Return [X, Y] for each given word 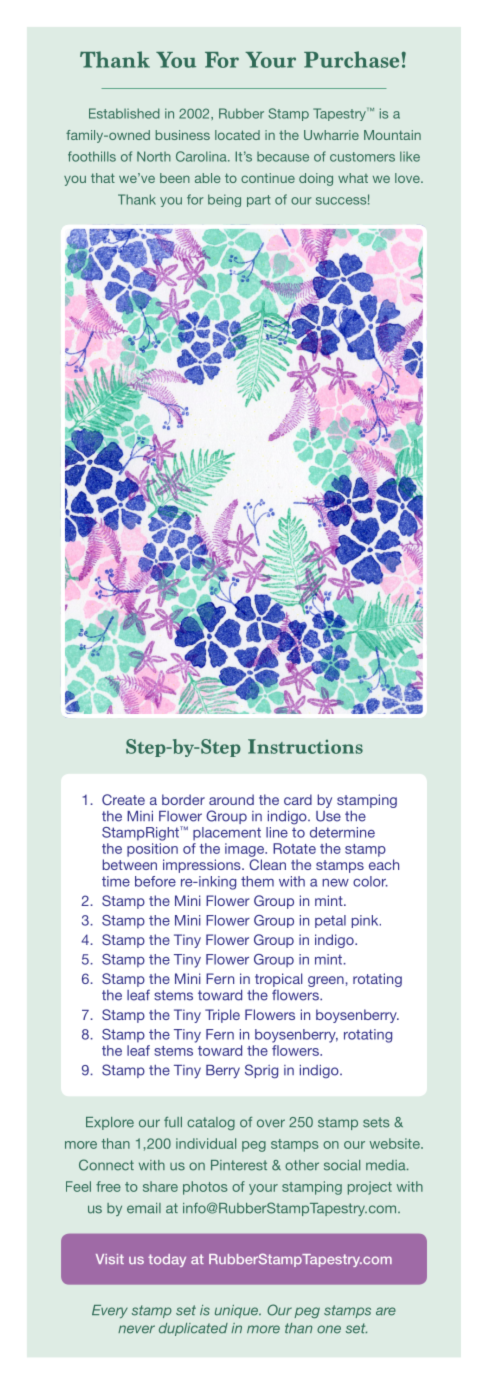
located [237, 135]
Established [124, 113]
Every [110, 1311]
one [329, 1329]
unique [238, 1311]
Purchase [351, 59]
